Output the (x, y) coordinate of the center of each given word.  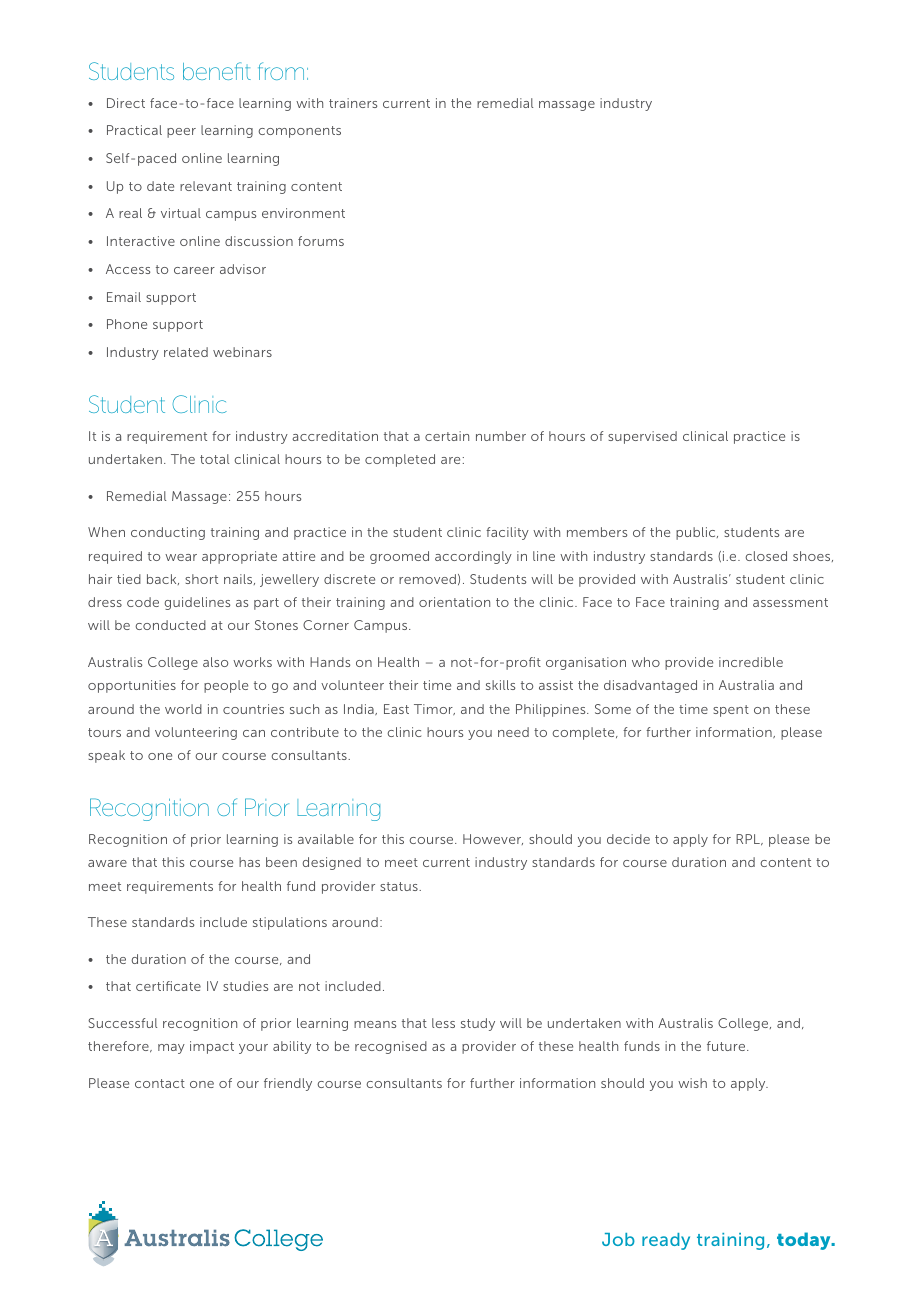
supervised (642, 437)
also (215, 662)
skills (500, 685)
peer (181, 133)
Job (618, 1239)
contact (160, 1083)
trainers (353, 103)
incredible (751, 662)
